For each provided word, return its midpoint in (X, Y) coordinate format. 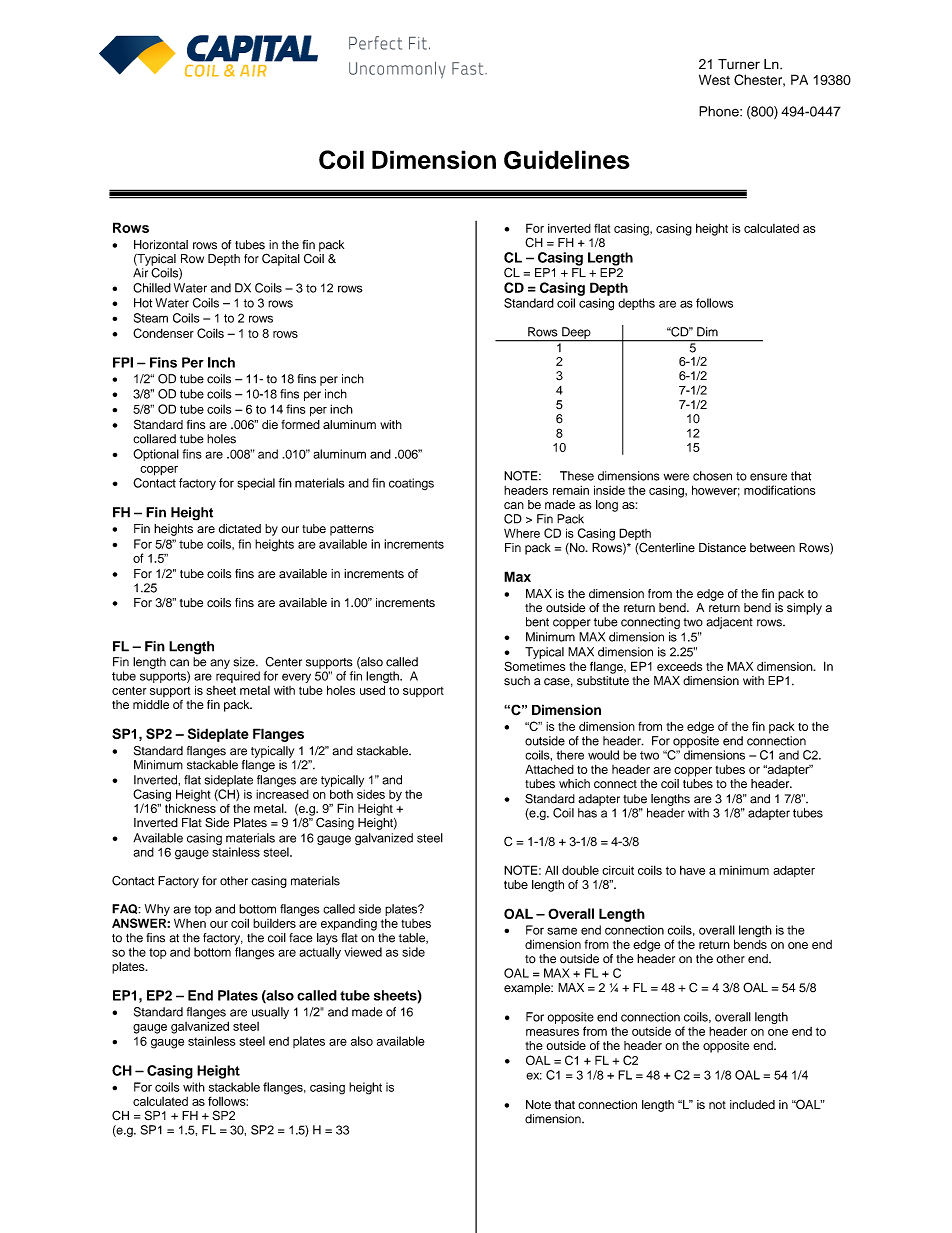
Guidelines (567, 160)
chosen (712, 476)
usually (270, 1013)
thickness (190, 807)
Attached (549, 769)
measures (552, 1032)
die (270, 424)
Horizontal (161, 245)
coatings (411, 484)
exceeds (679, 666)
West (714, 79)
